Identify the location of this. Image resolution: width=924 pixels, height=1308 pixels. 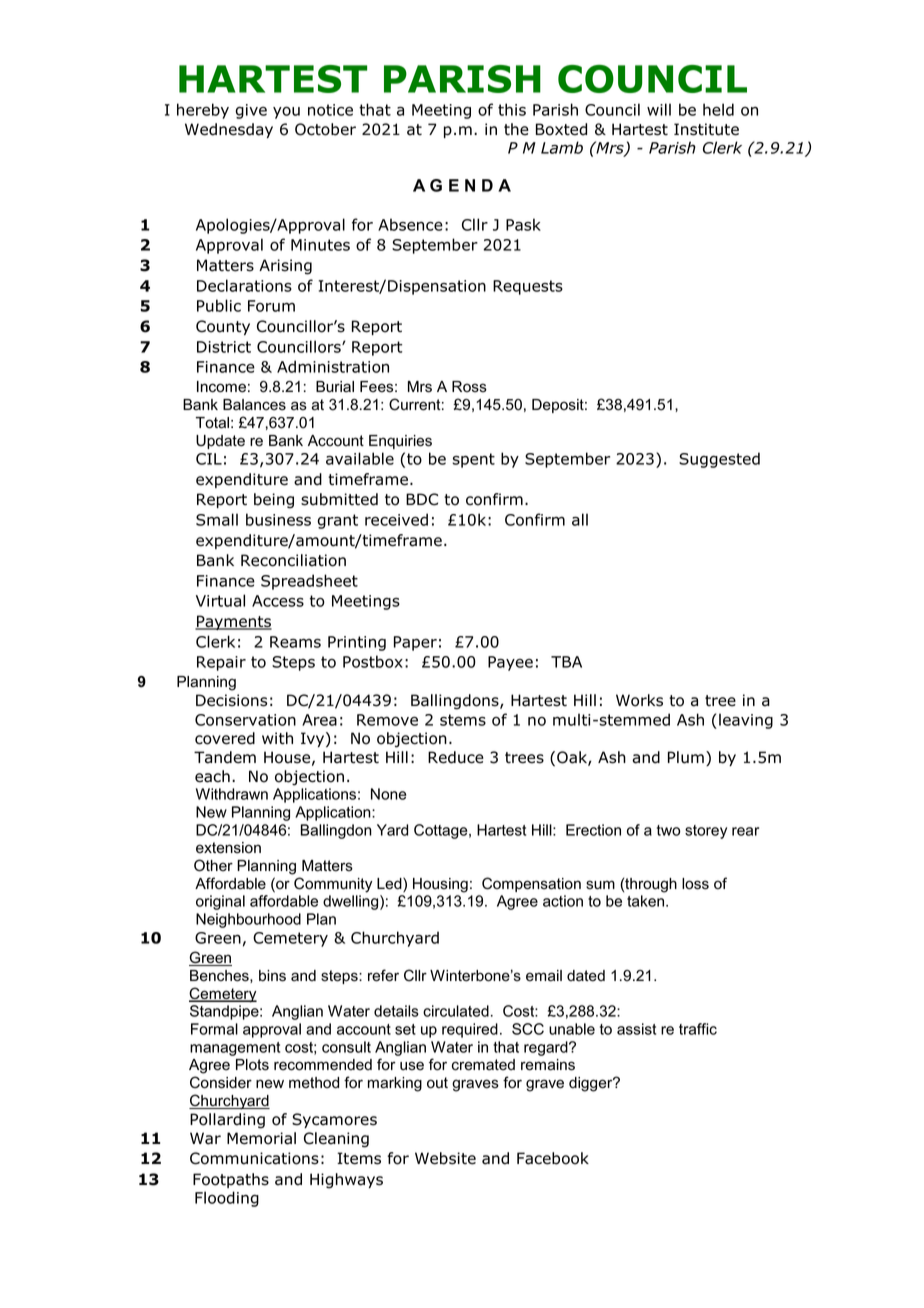
(512, 109).
